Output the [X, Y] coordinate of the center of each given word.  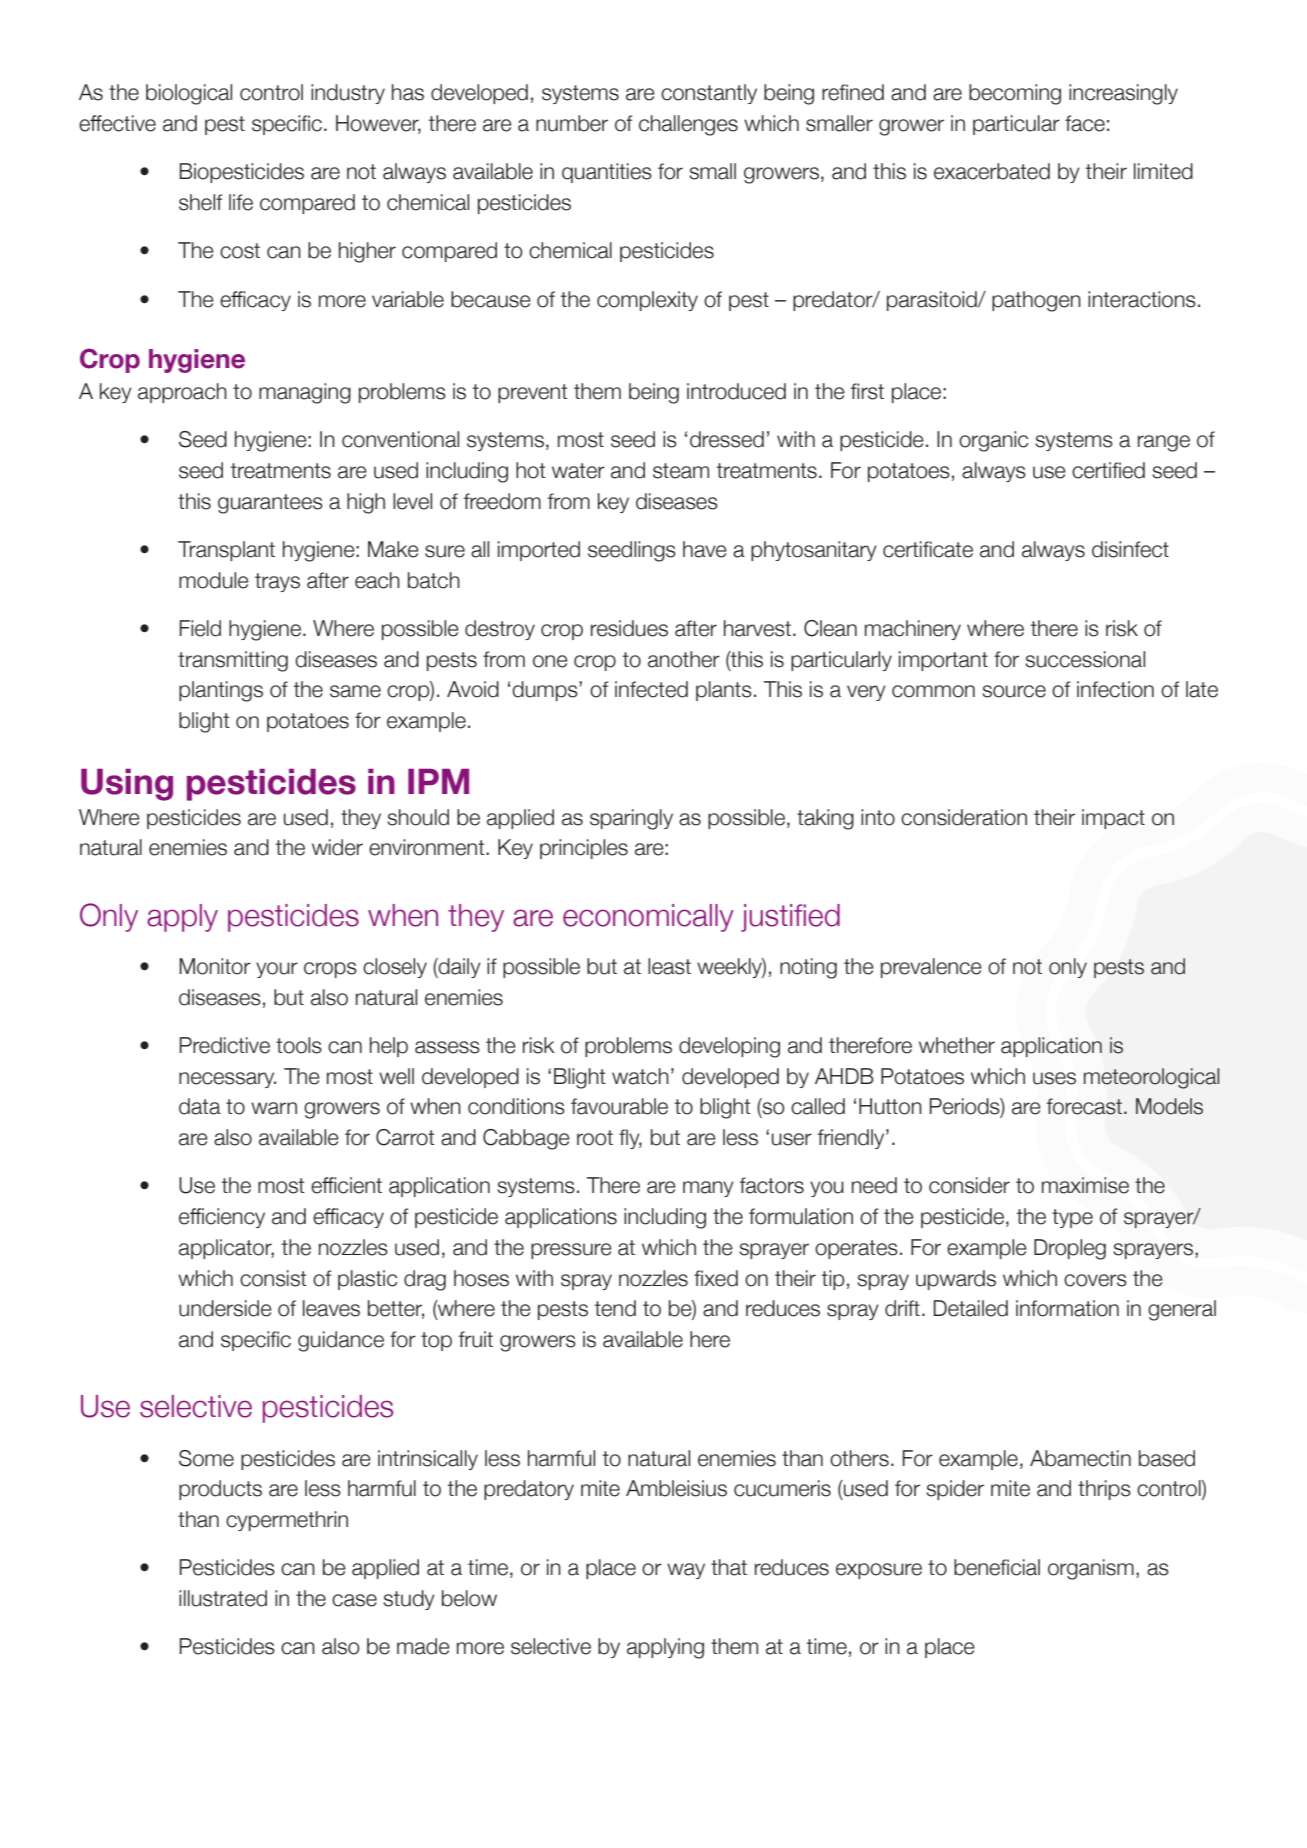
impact [1113, 819]
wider [337, 847]
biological [189, 94]
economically [648, 918]
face [1085, 123]
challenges [688, 125]
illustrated [223, 1598]
